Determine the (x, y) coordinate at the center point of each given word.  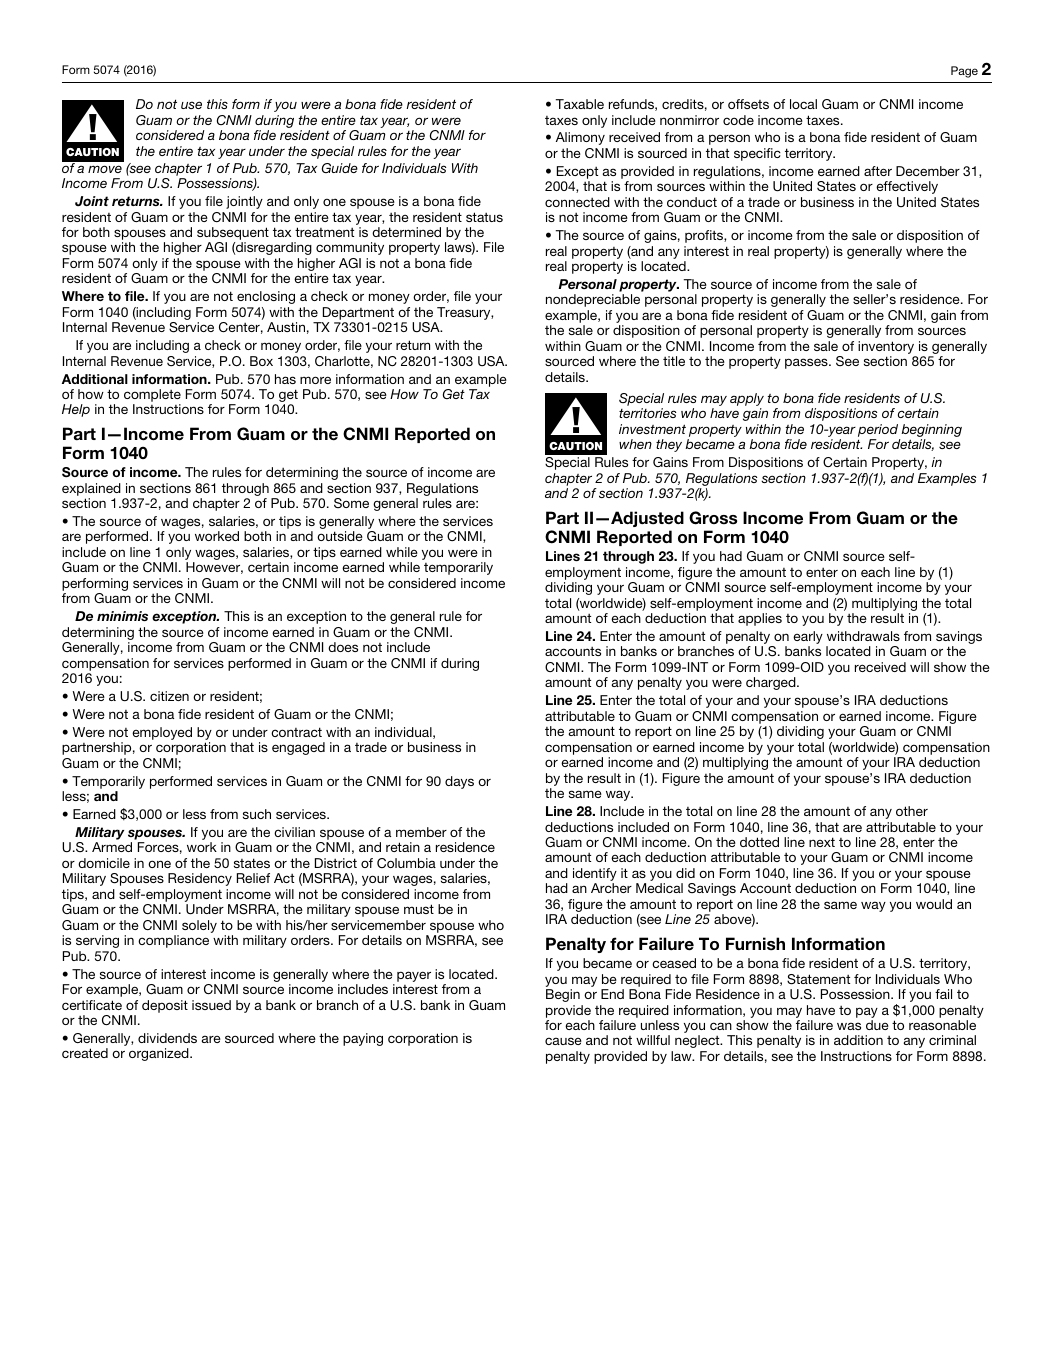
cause (563, 1041)
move (105, 169)
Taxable (580, 104)
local (803, 104)
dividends (167, 1038)
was (849, 1026)
